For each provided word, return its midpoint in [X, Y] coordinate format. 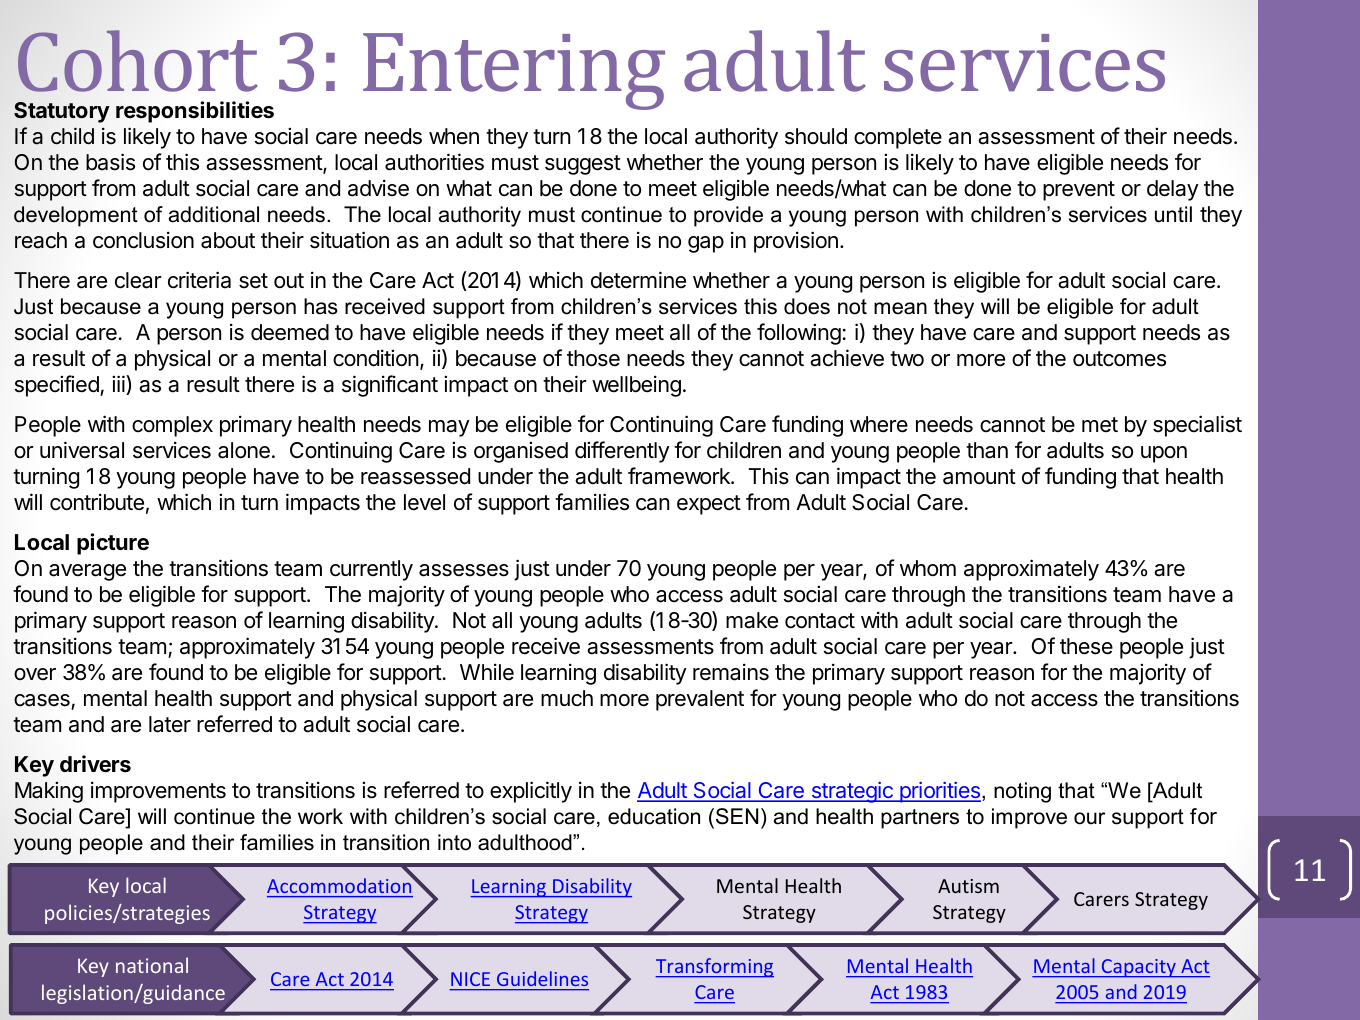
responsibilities [195, 112]
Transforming [714, 968]
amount [979, 477]
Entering [514, 71]
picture [113, 544]
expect [709, 505]
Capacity [1139, 968]
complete [898, 138]
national [152, 965]
